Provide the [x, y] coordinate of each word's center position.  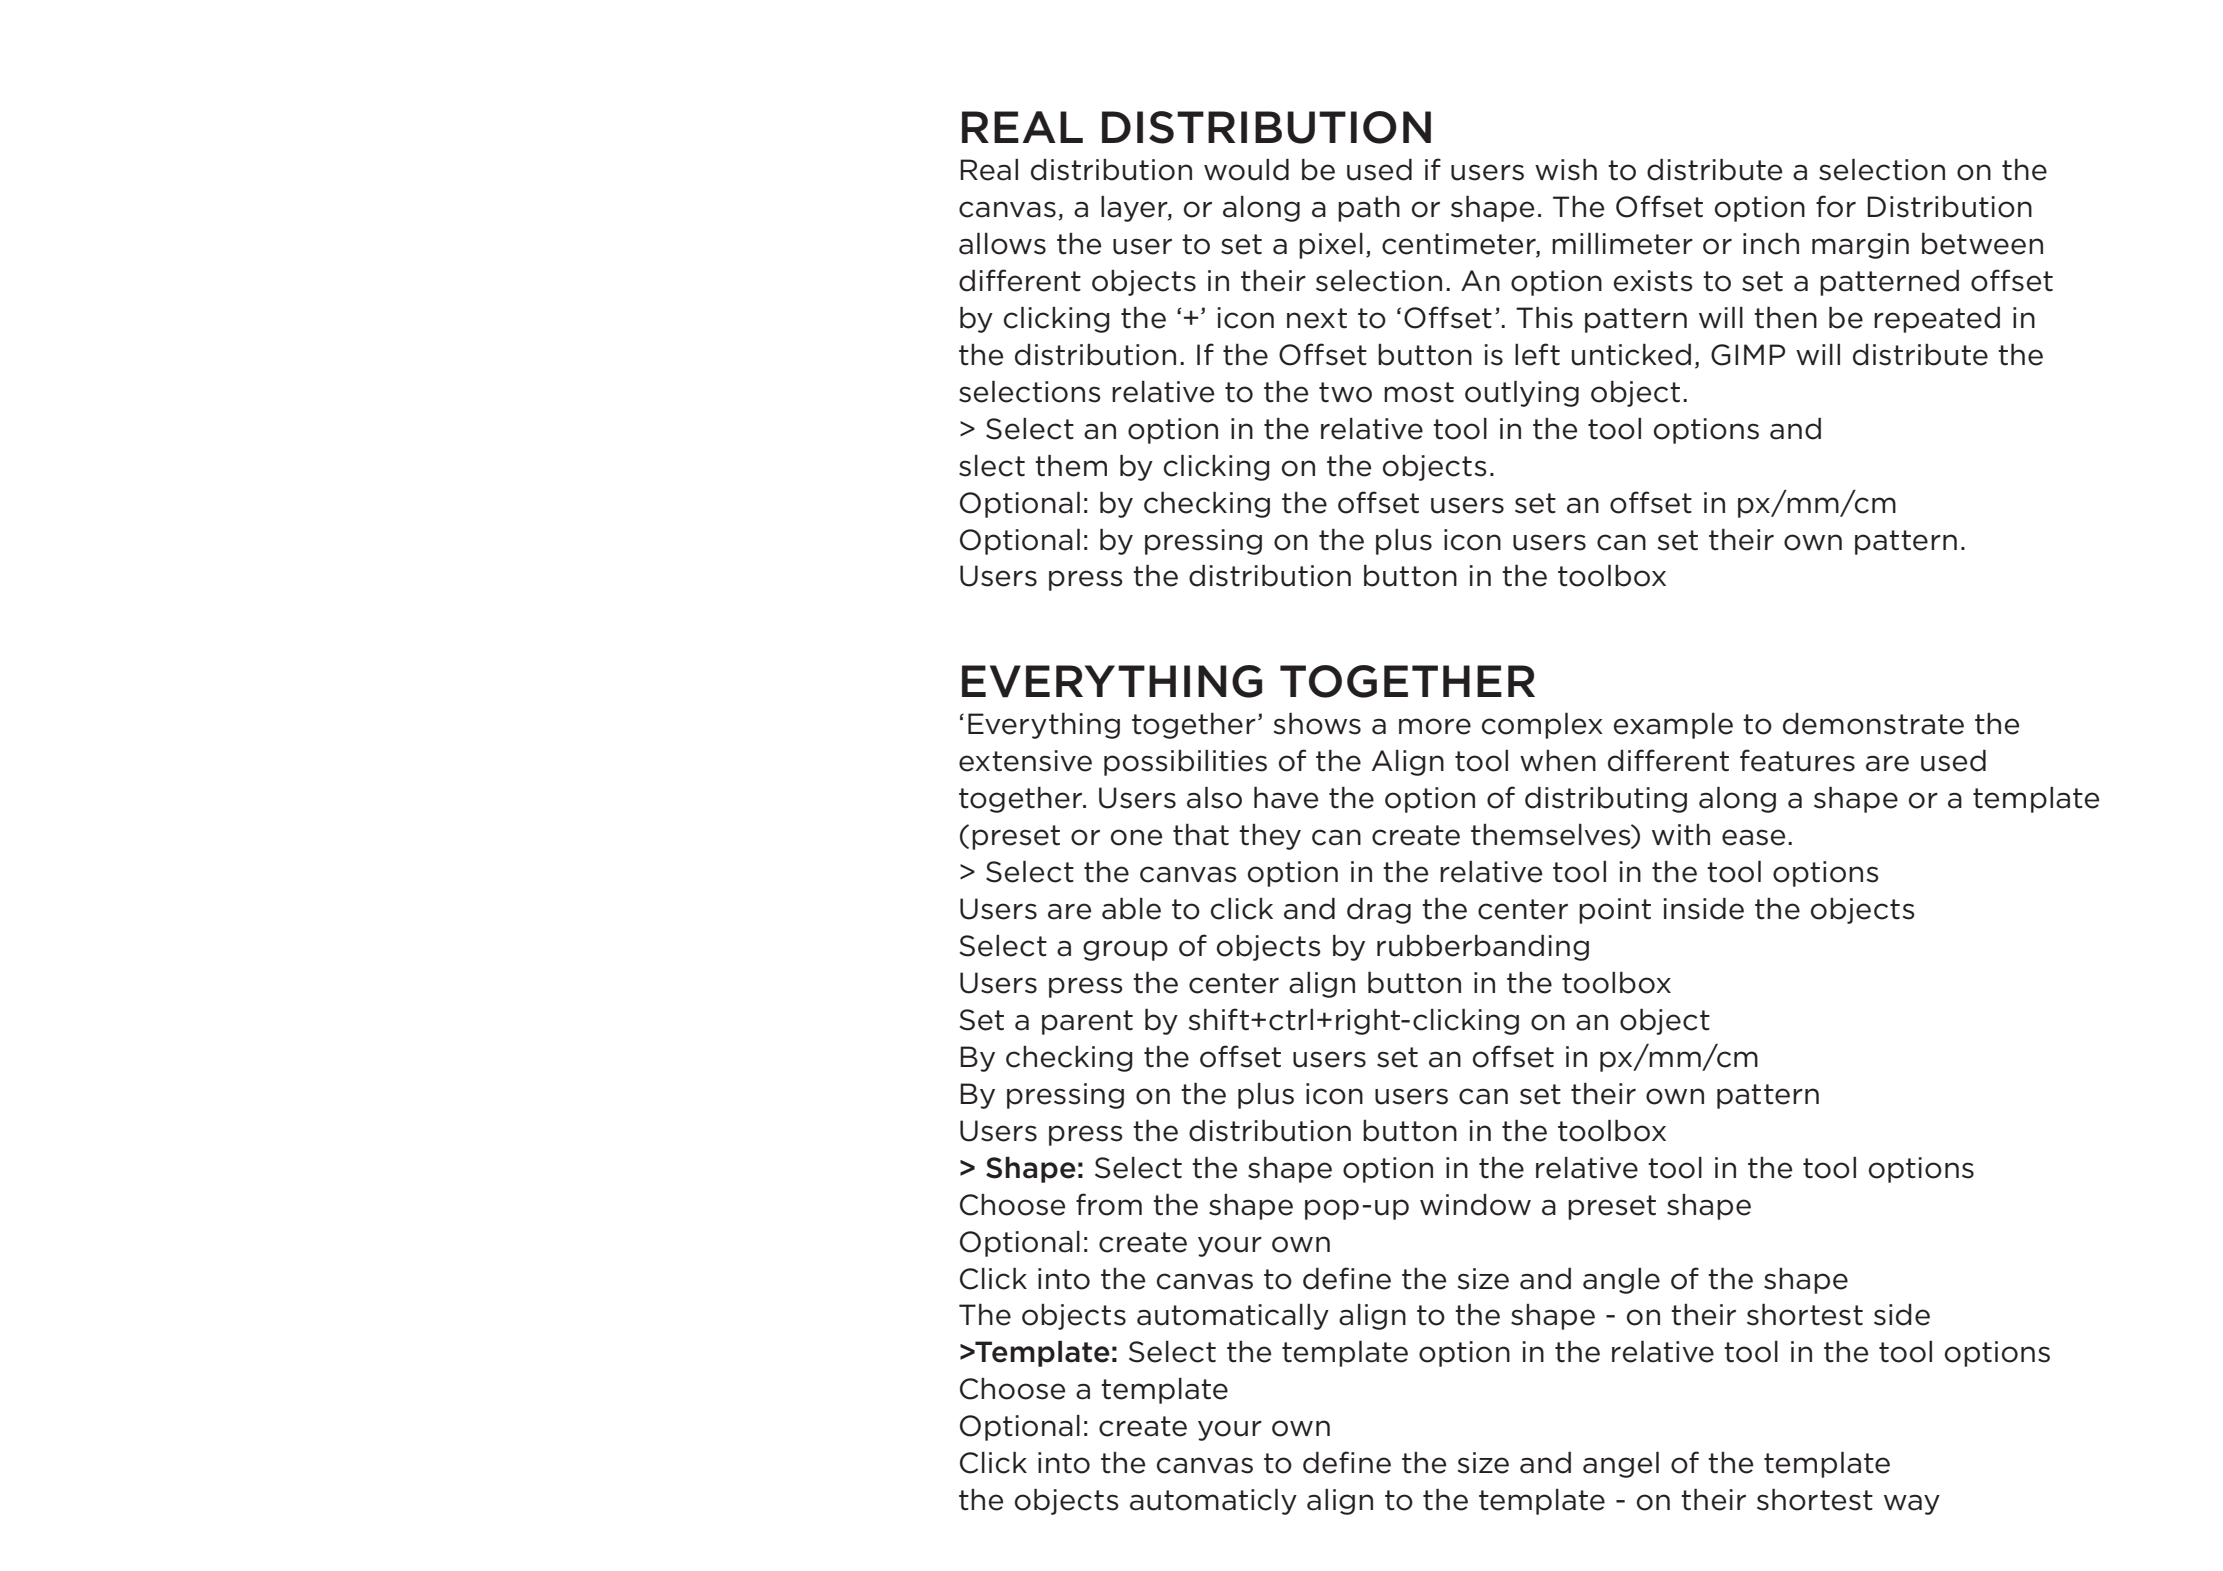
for [1836, 206]
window [1475, 1205]
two [1345, 392]
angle [1621, 1281]
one [1136, 837]
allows [1002, 244]
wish [1566, 170]
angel [1621, 1465]
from [1109, 1204]
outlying [1522, 394]
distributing [1606, 800]
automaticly [1213, 1502]
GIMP [1748, 355]
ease [1753, 837]
